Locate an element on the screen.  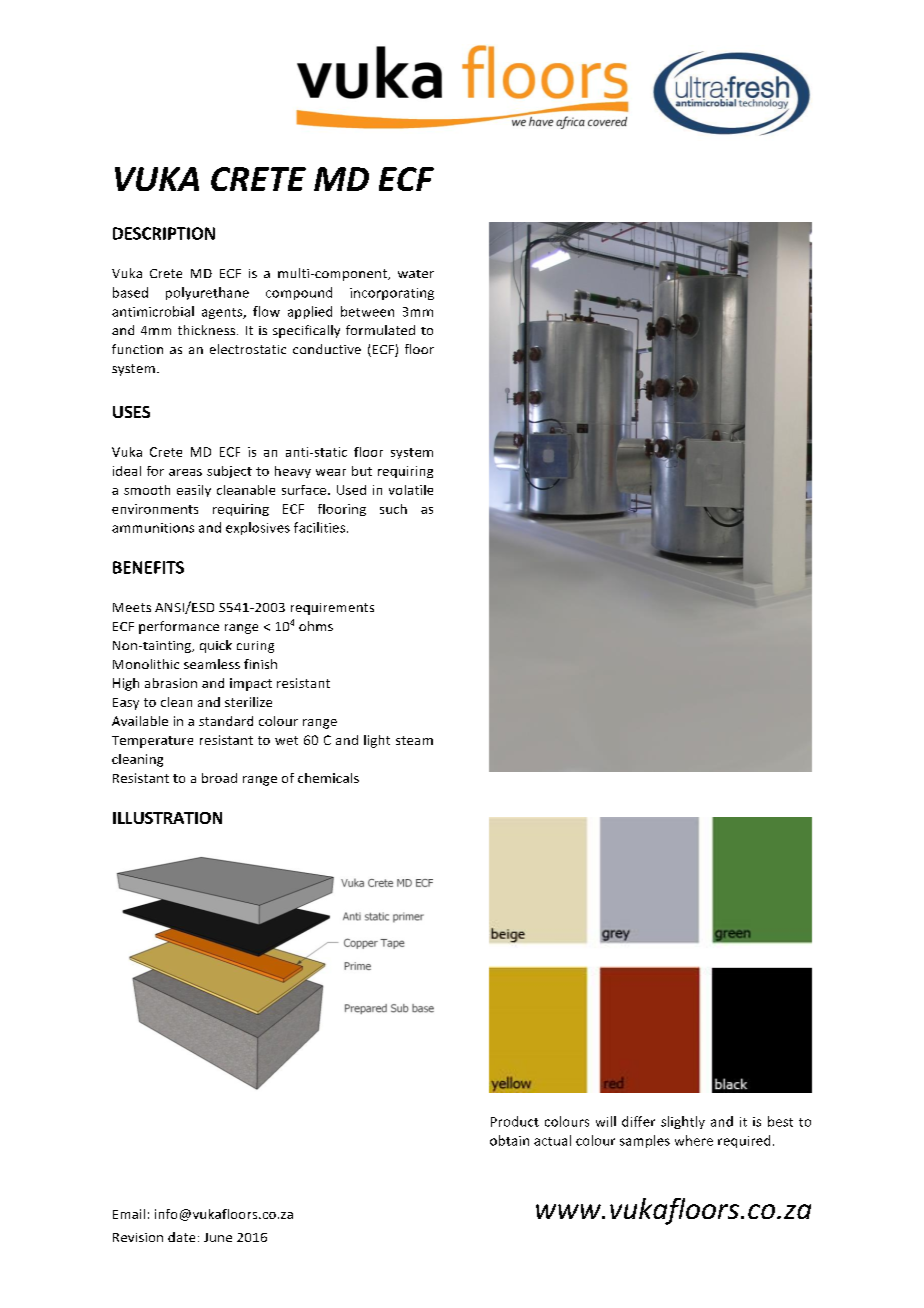
obtain is located at coordinates (509, 1140).
